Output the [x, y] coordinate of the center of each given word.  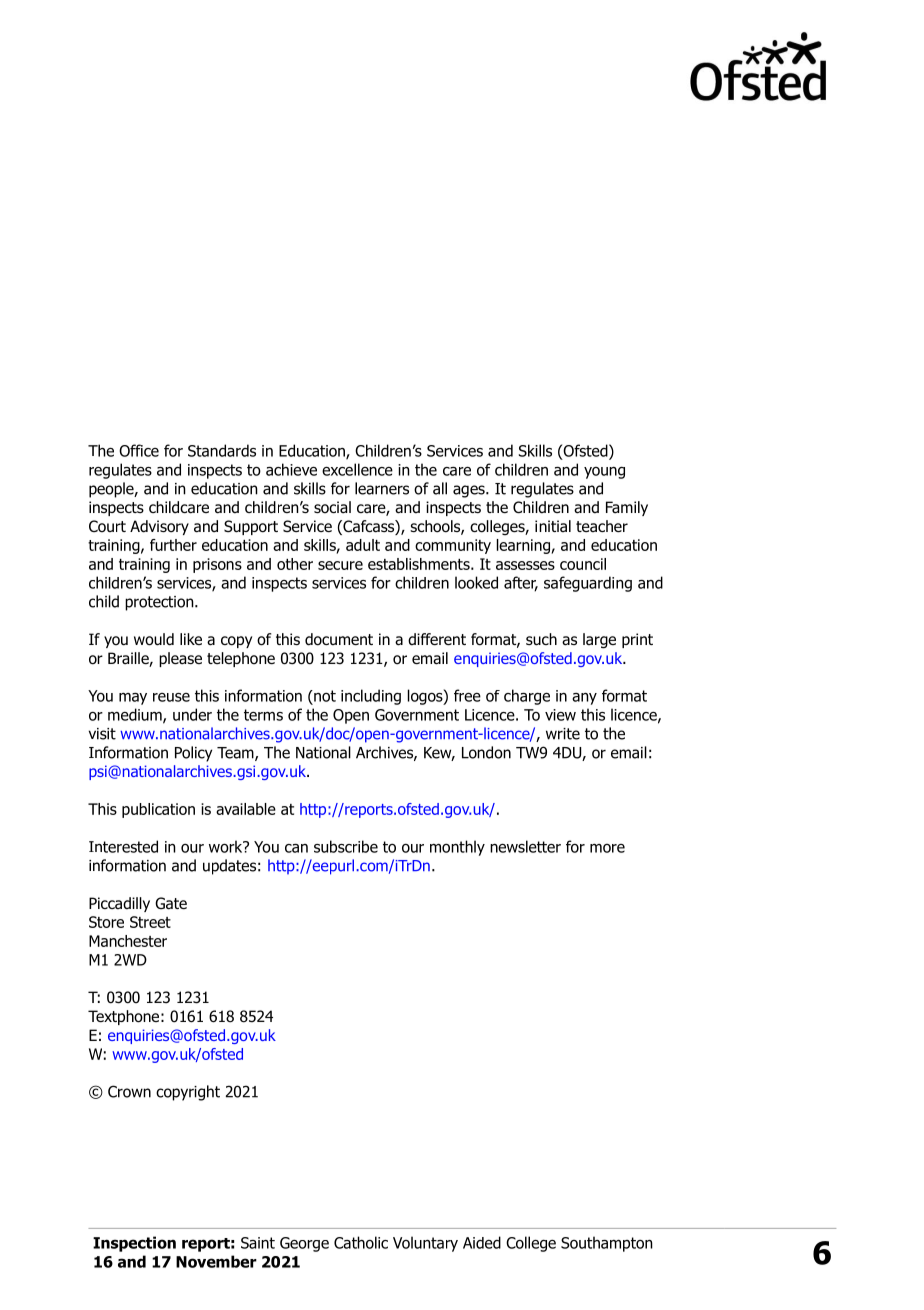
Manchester [128, 941]
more [607, 848]
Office [139, 450]
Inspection [134, 1244]
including [371, 697]
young [604, 473]
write [563, 734]
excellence [357, 469]
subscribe [346, 846]
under [192, 714]
